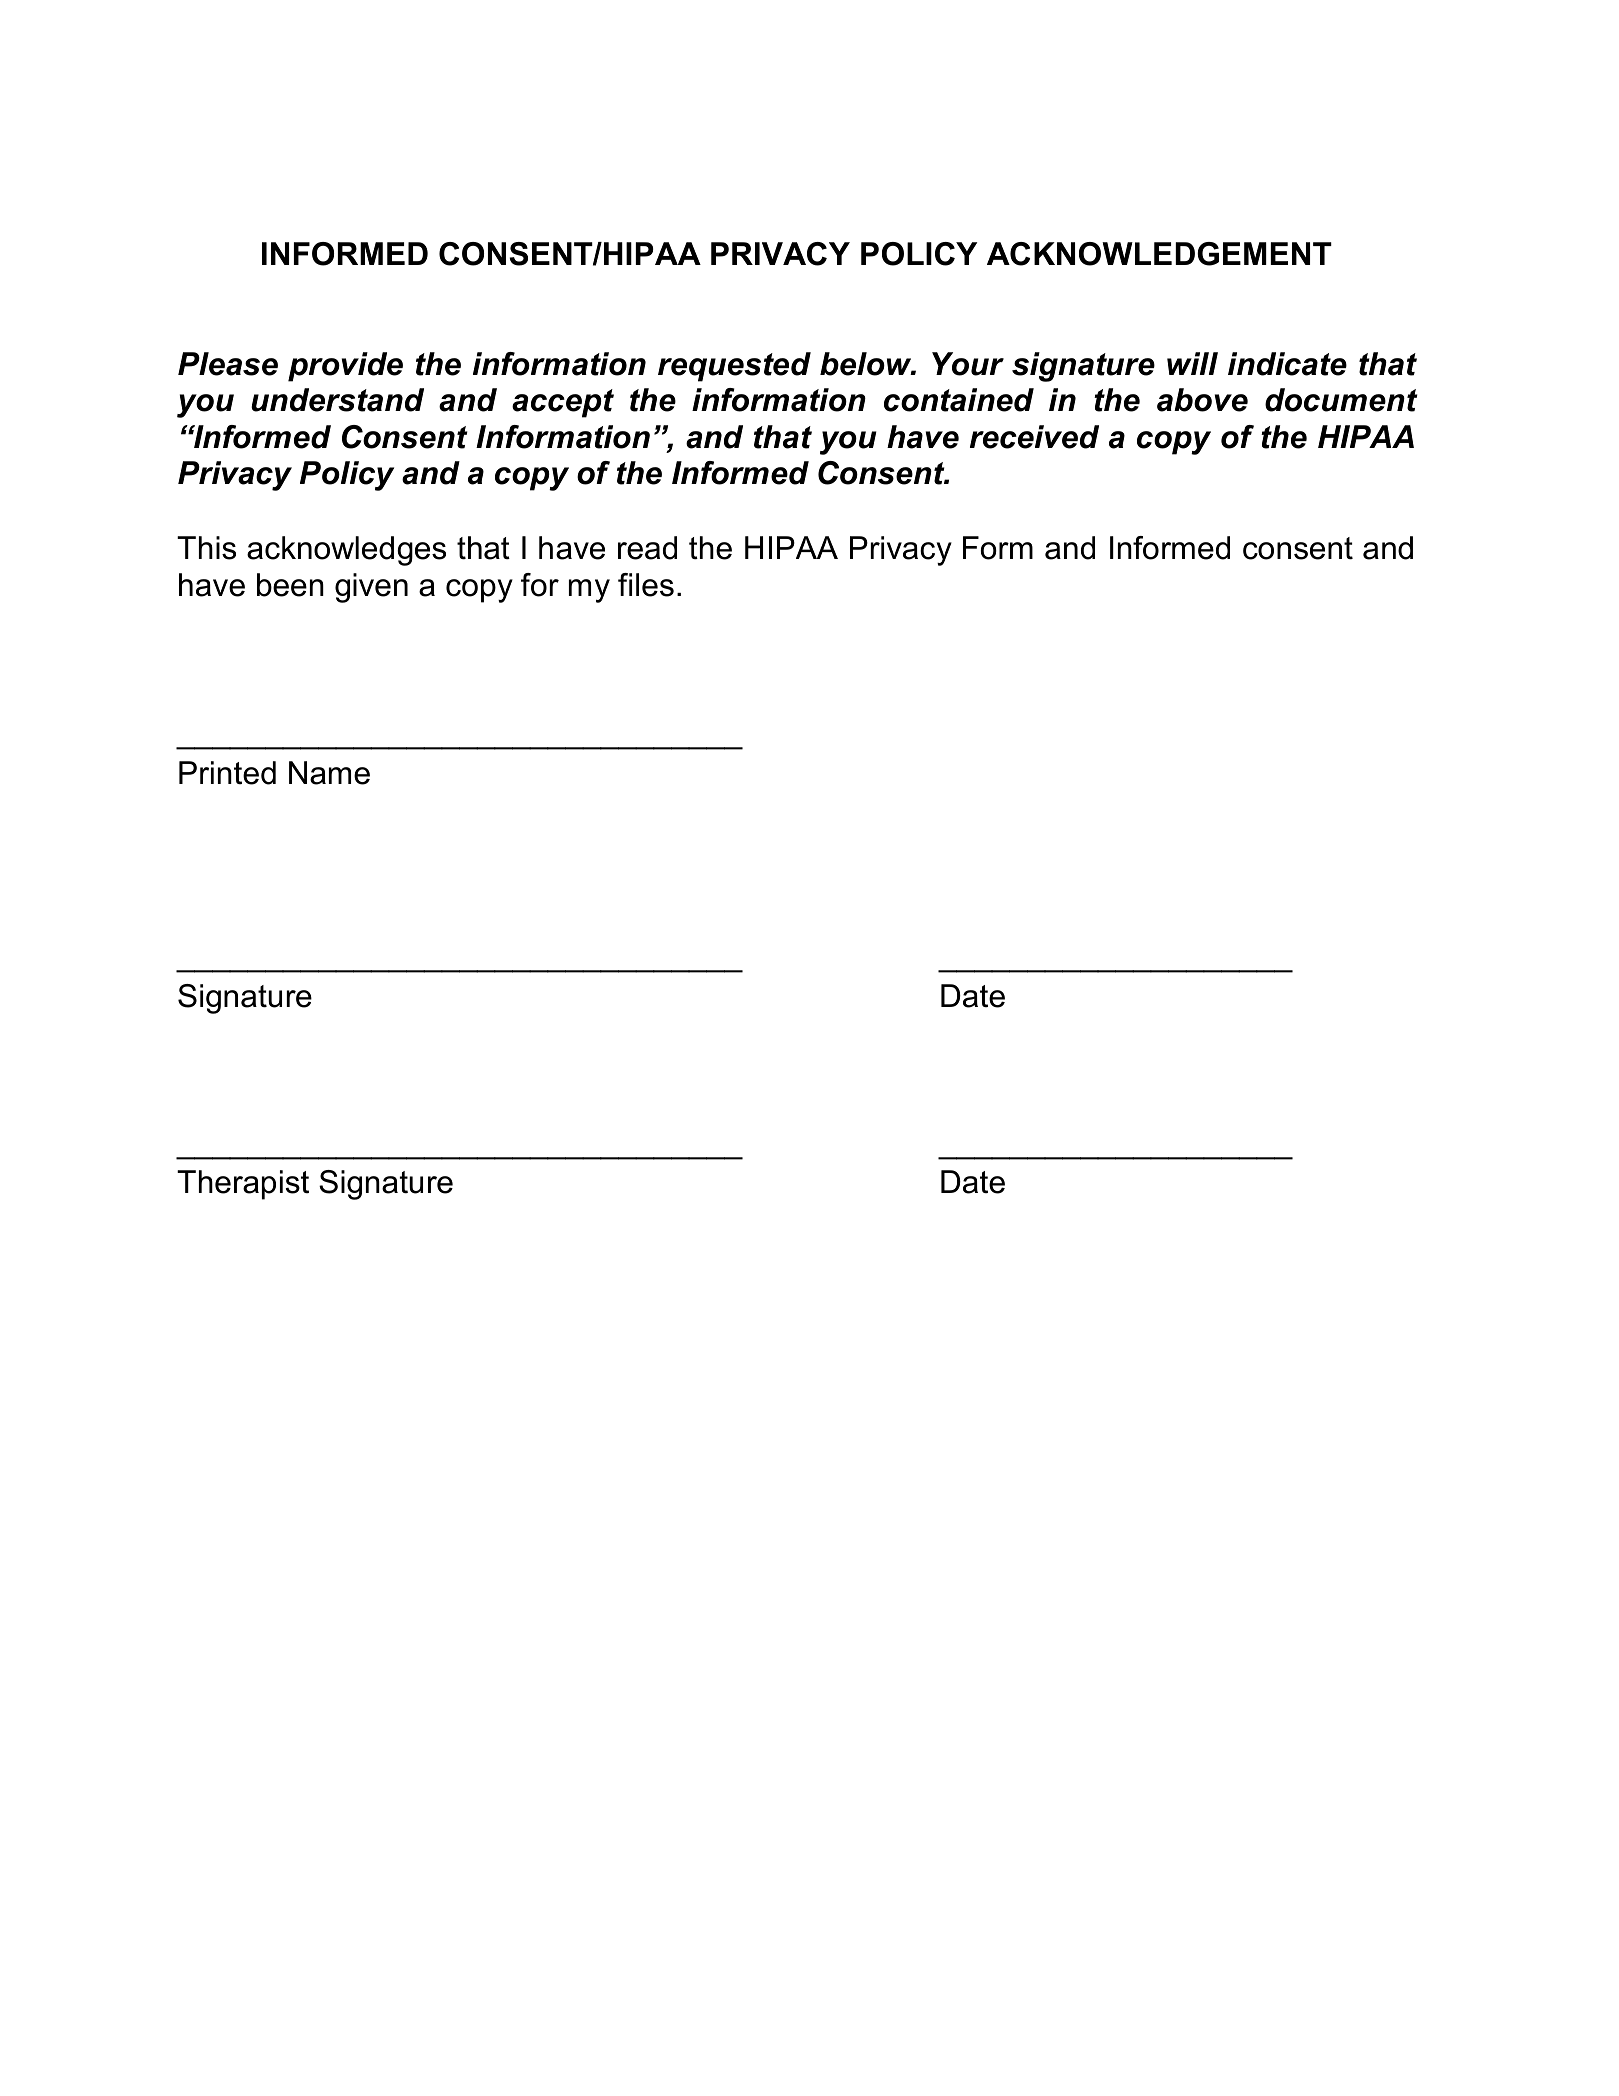 This screenshot has height=2096, width=1619. I want to click on files, so click(646, 585).
